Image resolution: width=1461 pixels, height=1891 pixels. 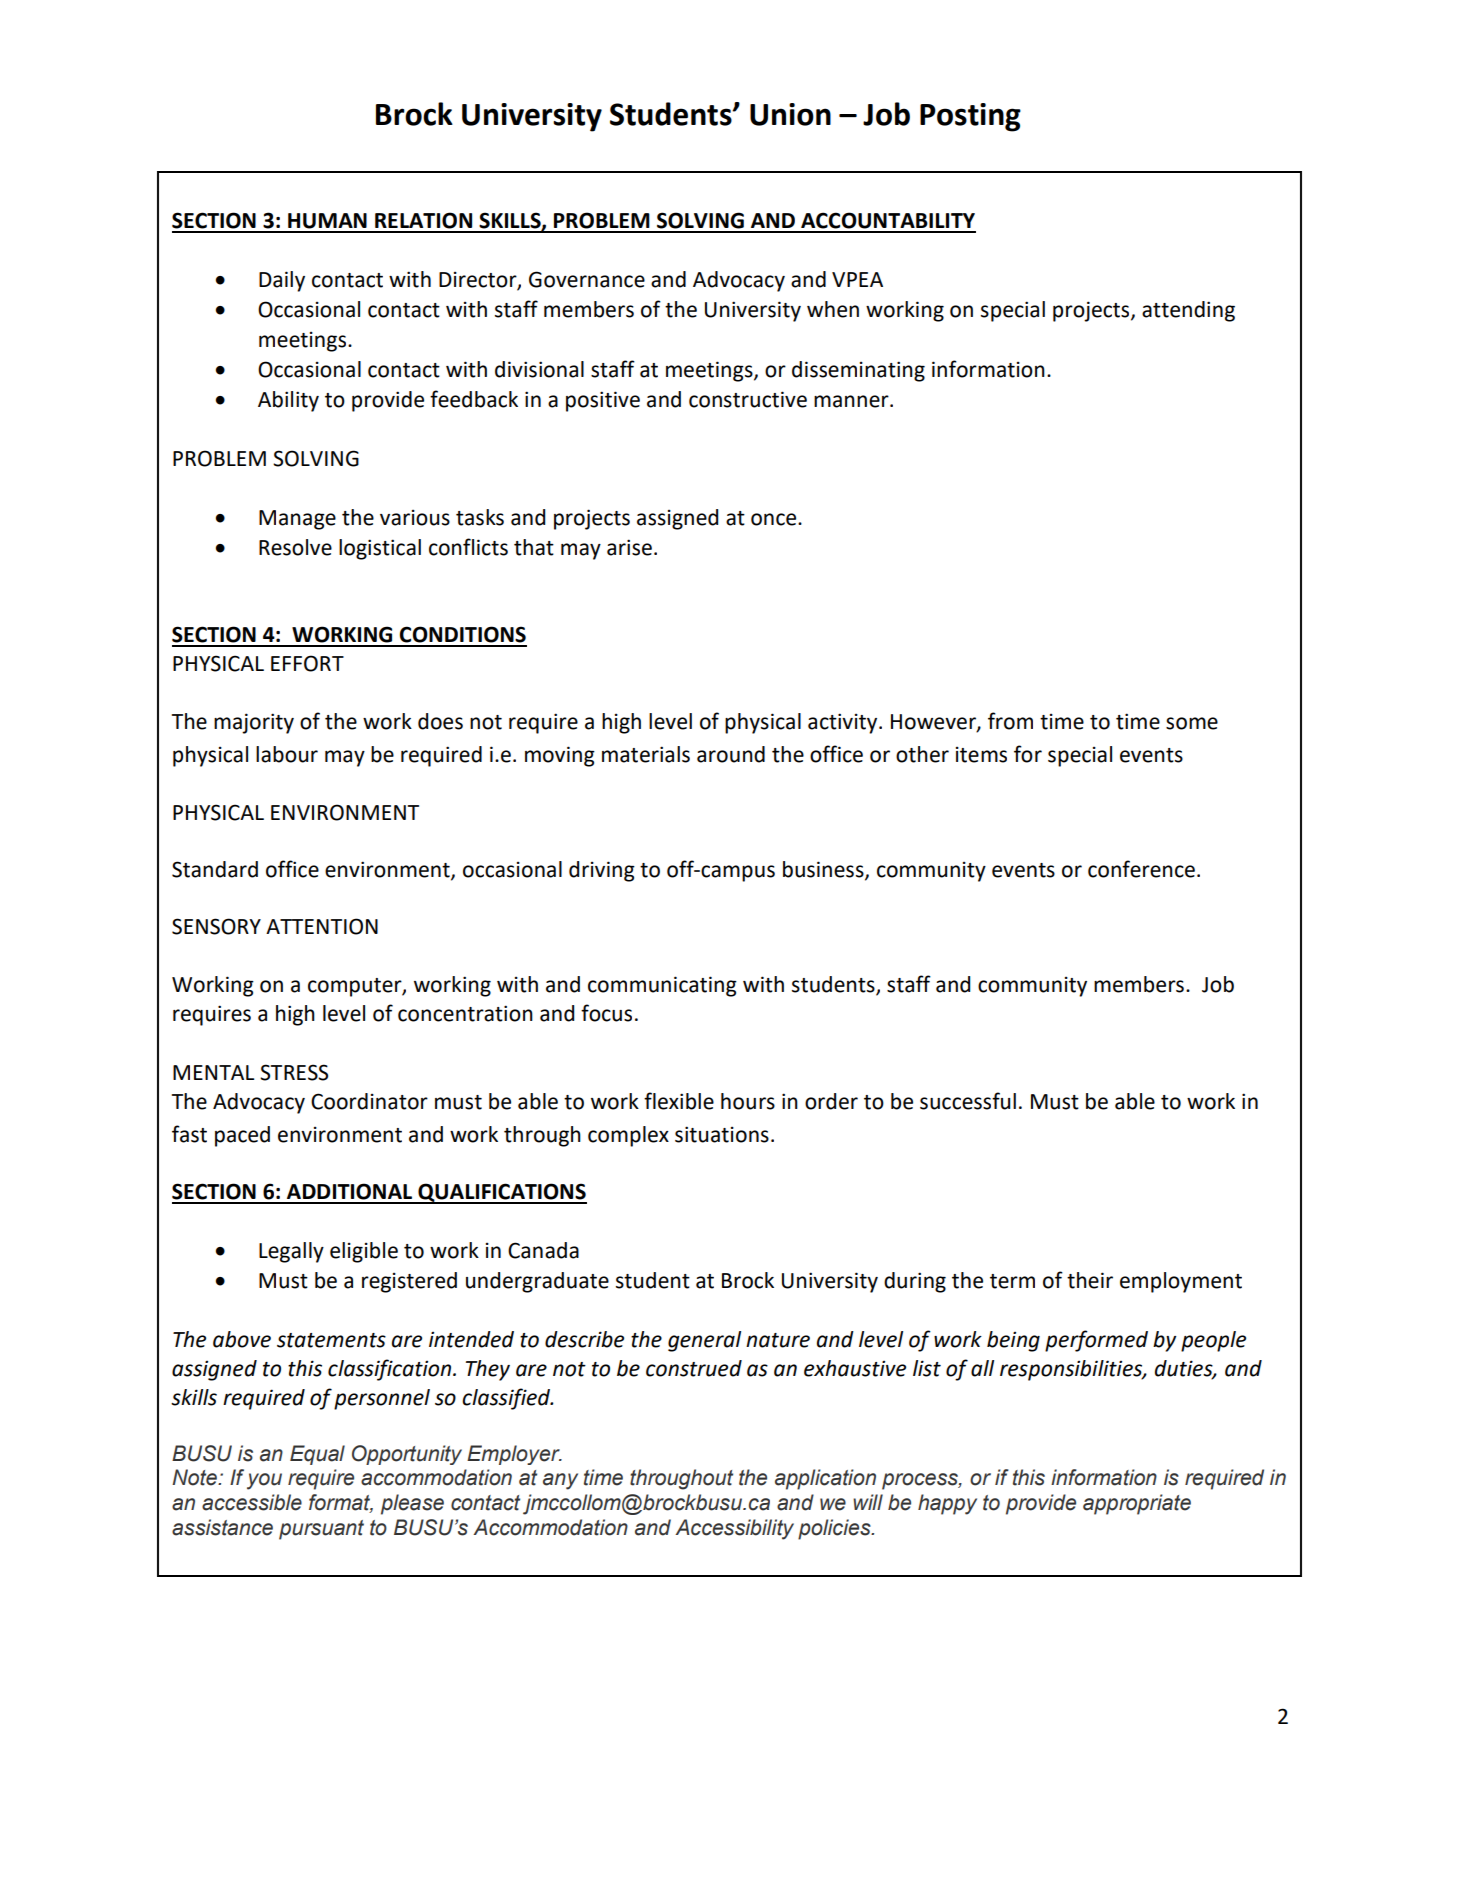 What do you see at coordinates (970, 117) in the image?
I see `Posting` at bounding box center [970, 117].
